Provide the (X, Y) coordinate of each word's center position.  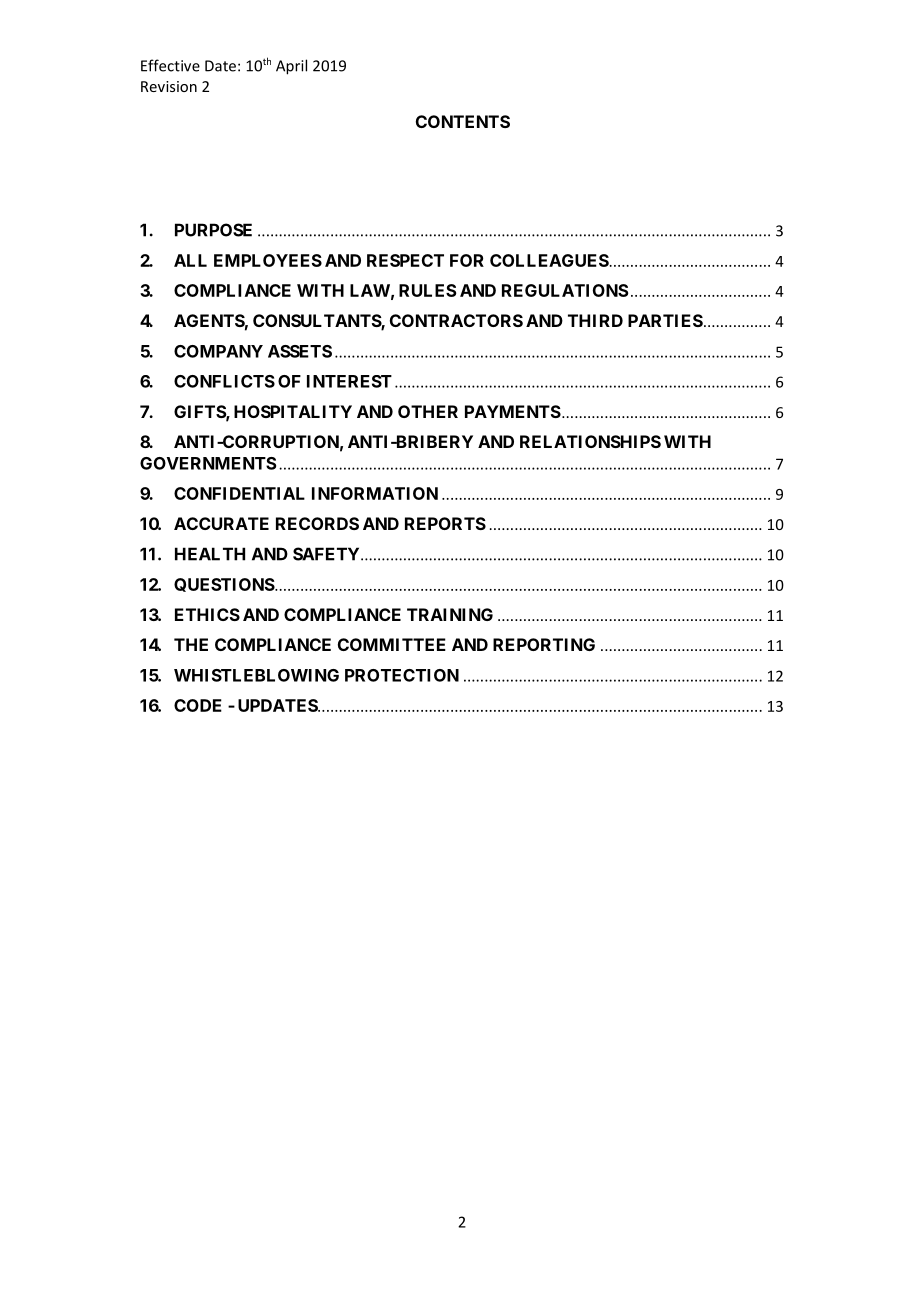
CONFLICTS (224, 381)
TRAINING (450, 614)
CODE (198, 705)
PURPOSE (213, 230)
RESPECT (405, 260)
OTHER (428, 411)
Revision (169, 86)
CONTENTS (463, 121)
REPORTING (544, 644)
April (291, 67)
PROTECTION (402, 675)
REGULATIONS (565, 290)
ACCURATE (221, 523)
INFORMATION (375, 493)
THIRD (595, 320)
